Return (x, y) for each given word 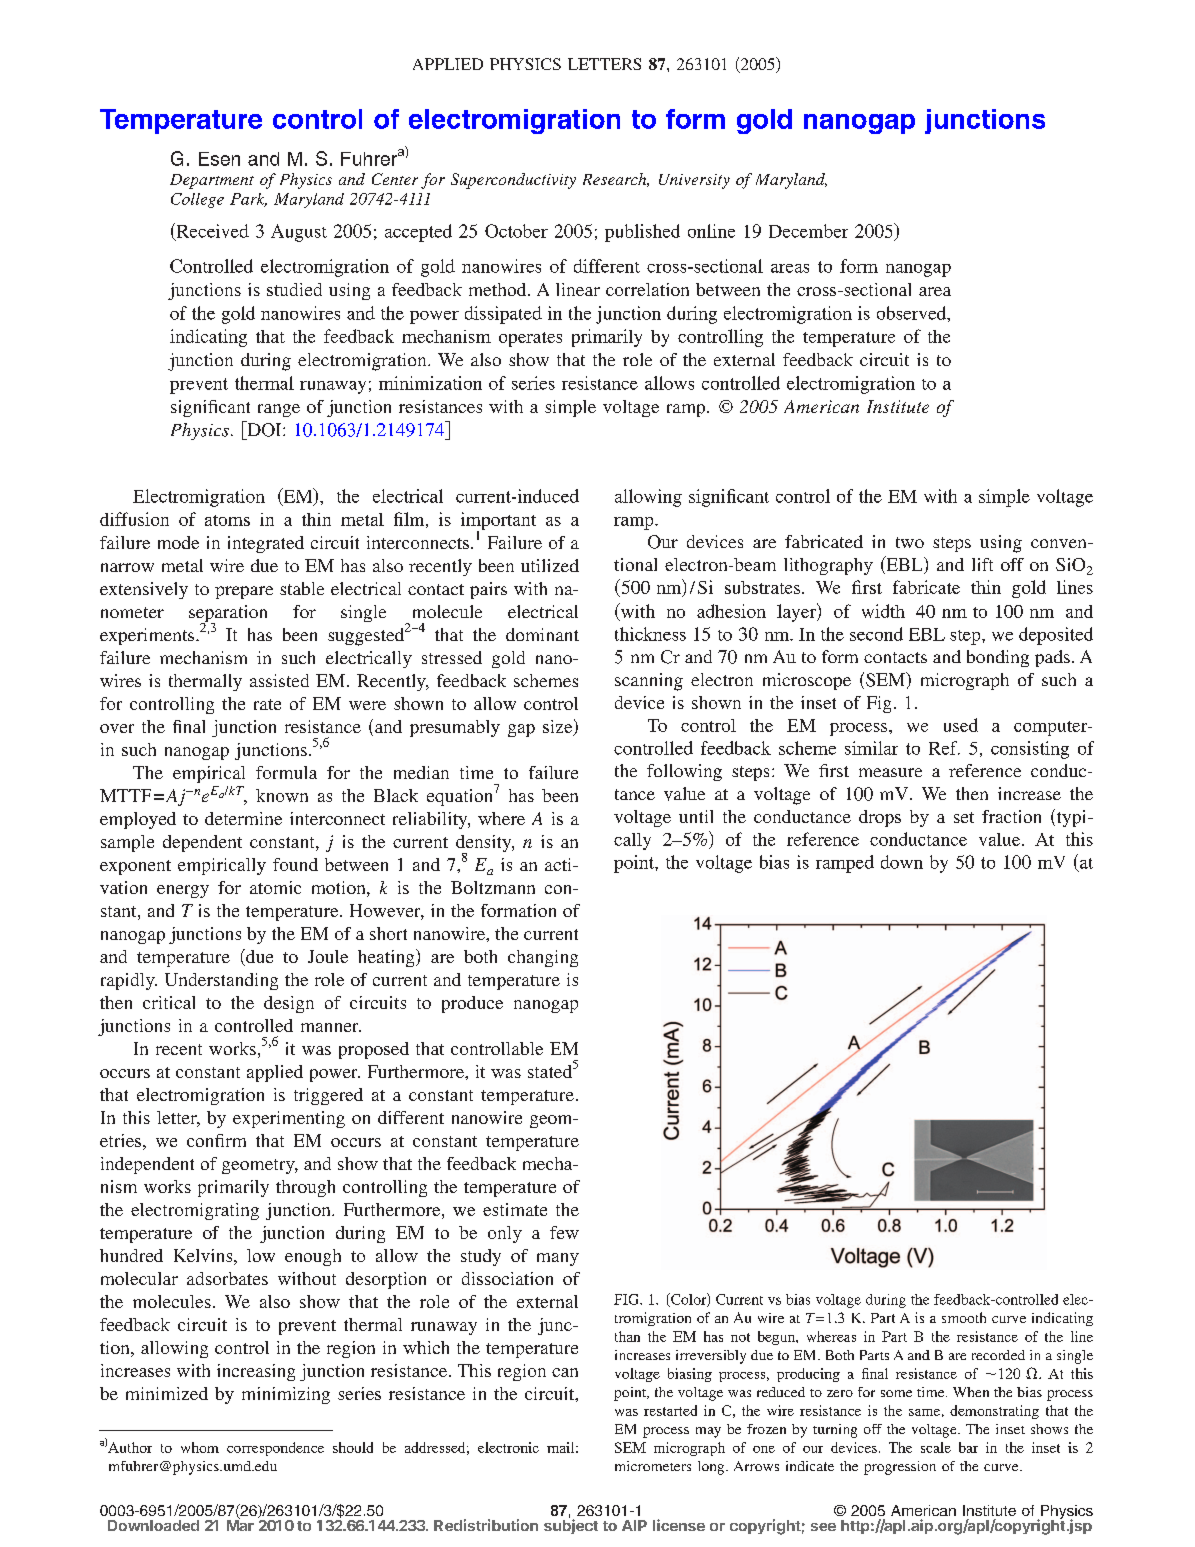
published (642, 233)
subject (571, 1526)
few (564, 1232)
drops (880, 818)
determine (243, 818)
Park (248, 200)
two (910, 542)
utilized (550, 565)
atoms (227, 520)
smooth (964, 1317)
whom (200, 1447)
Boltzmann (493, 887)
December (808, 231)
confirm (216, 1140)
